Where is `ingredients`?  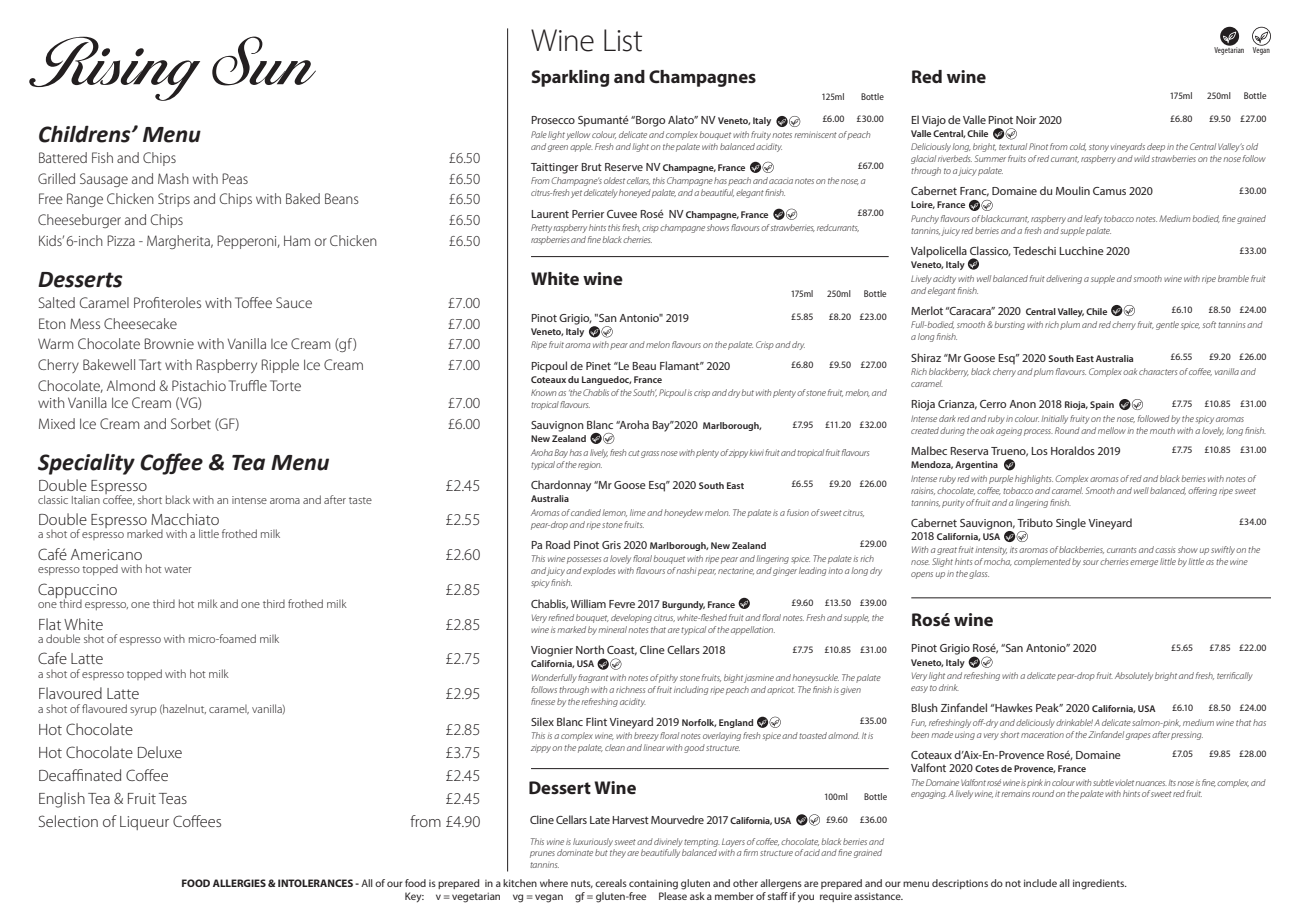 ingredients is located at coordinates (1099, 884).
